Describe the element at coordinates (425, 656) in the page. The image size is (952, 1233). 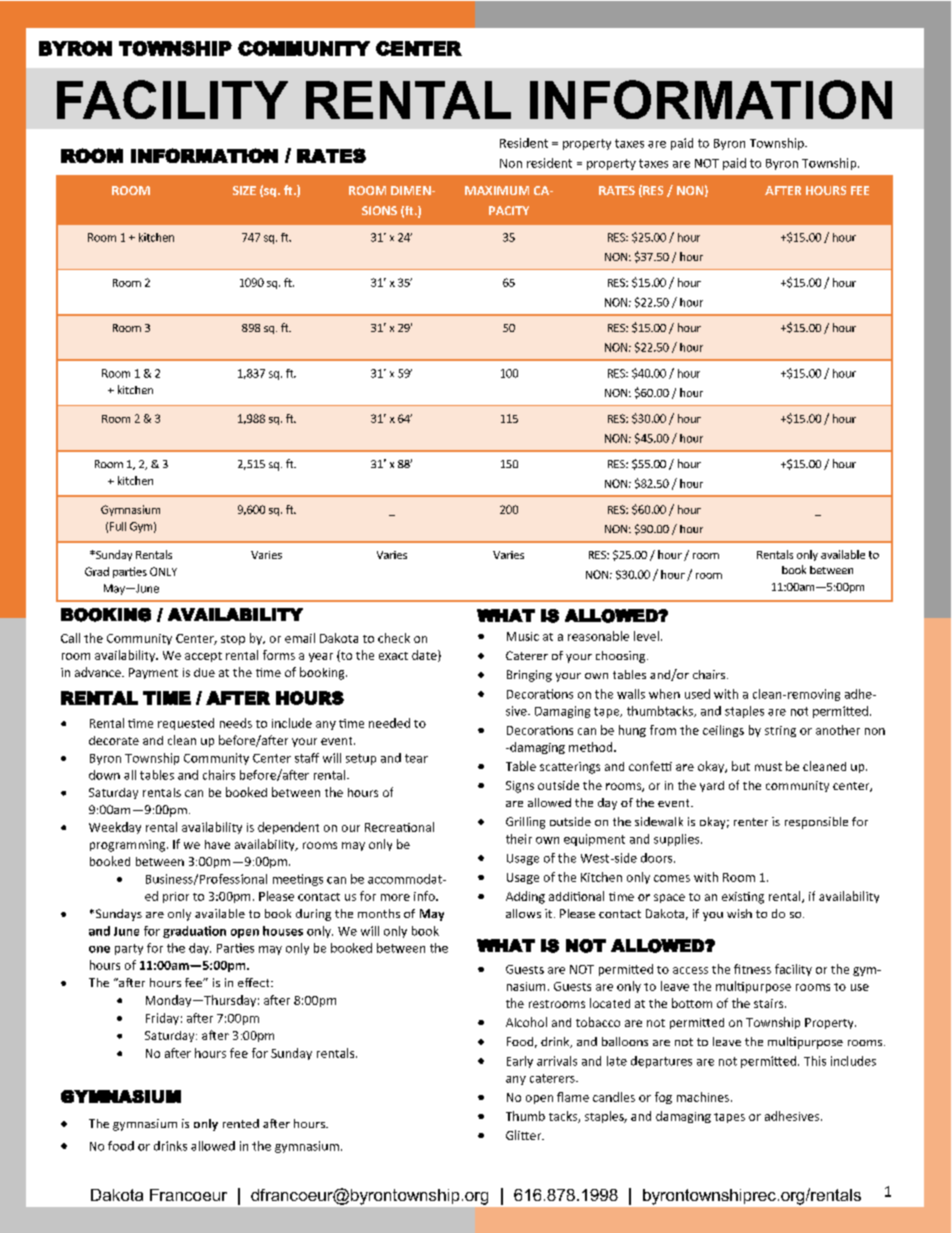
I see `date` at that location.
